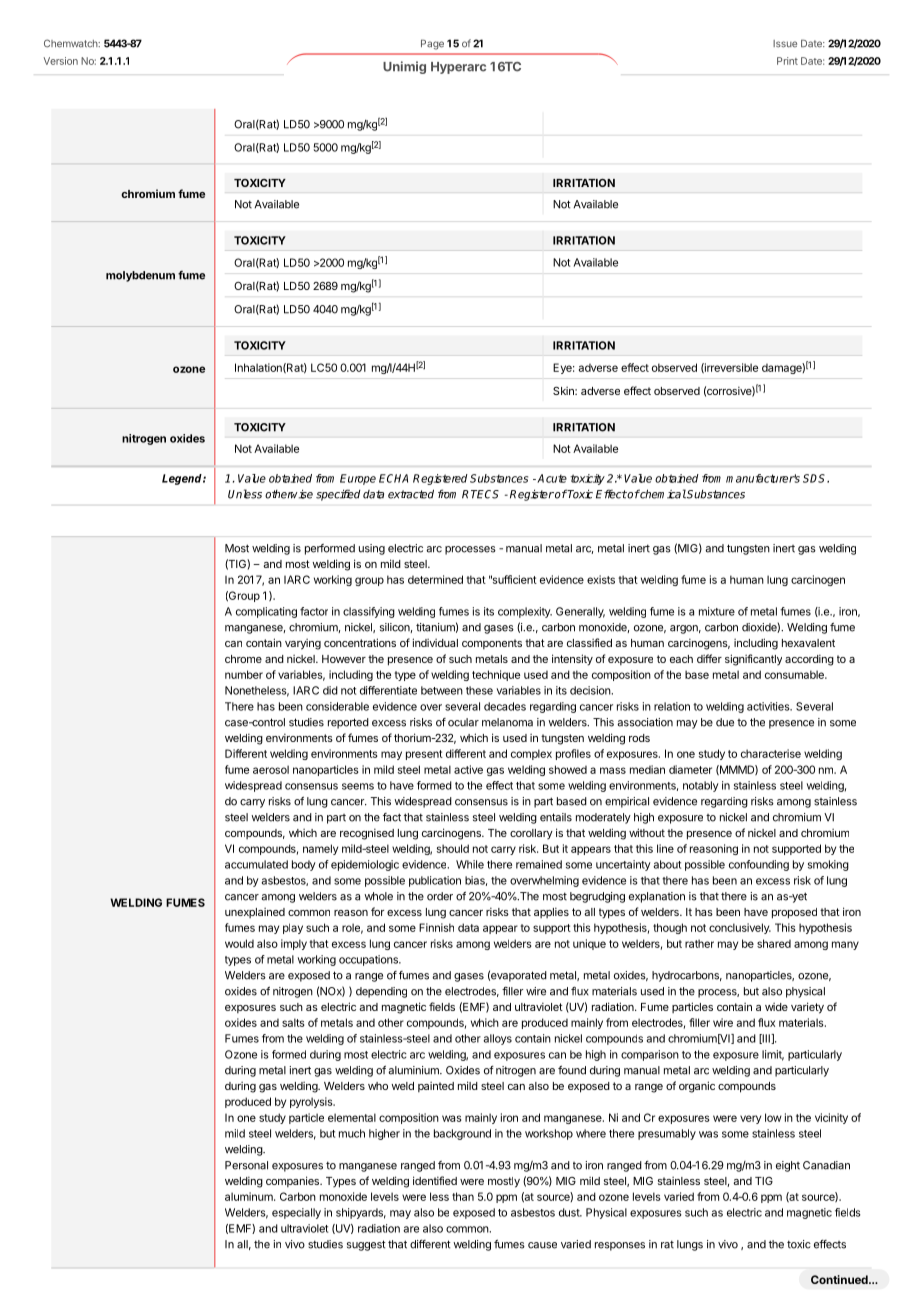 Image resolution: width=924 pixels, height=1308 pixels. I want to click on Page, so click(432, 44).
